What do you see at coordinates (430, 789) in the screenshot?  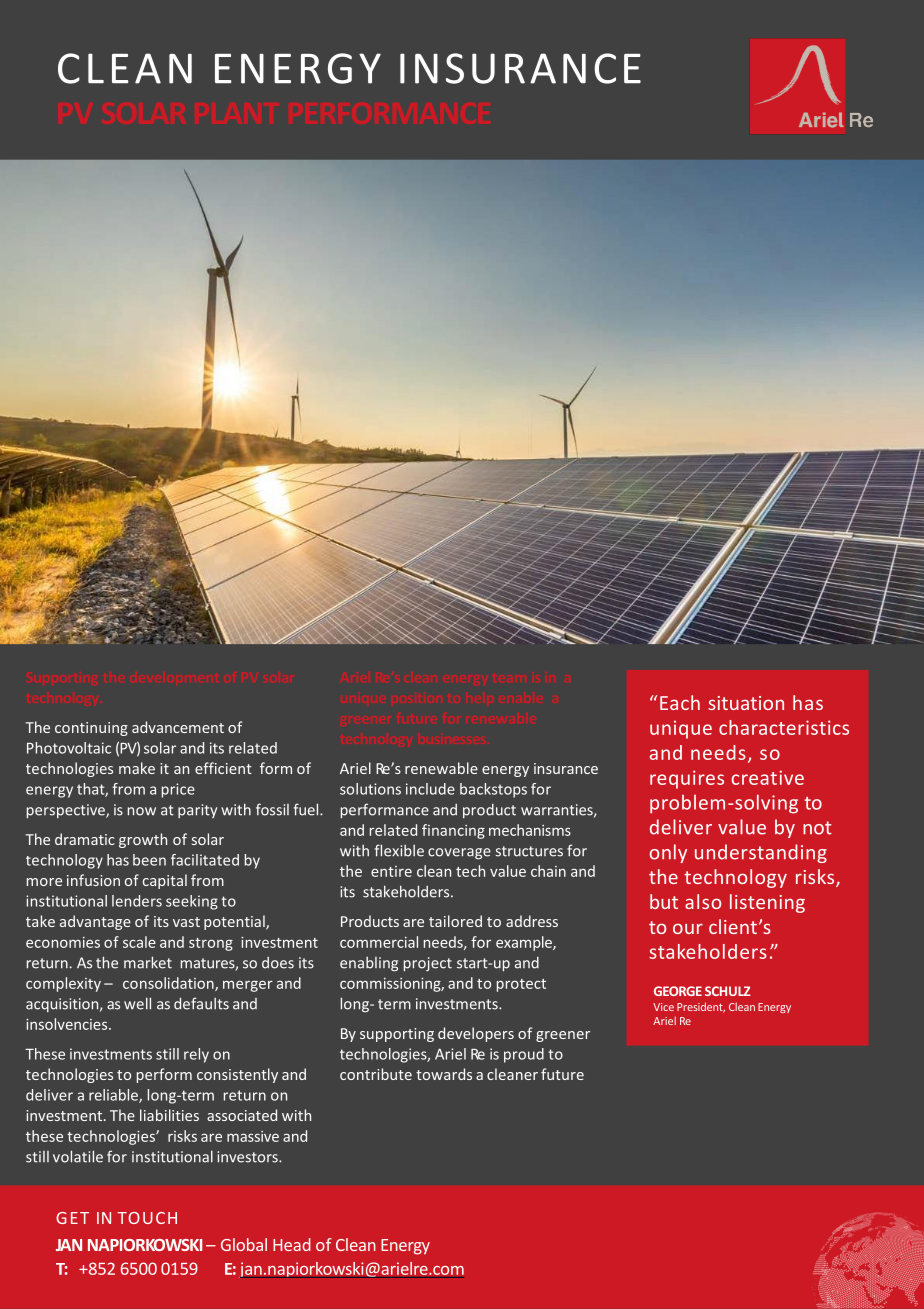 I see `include` at bounding box center [430, 789].
